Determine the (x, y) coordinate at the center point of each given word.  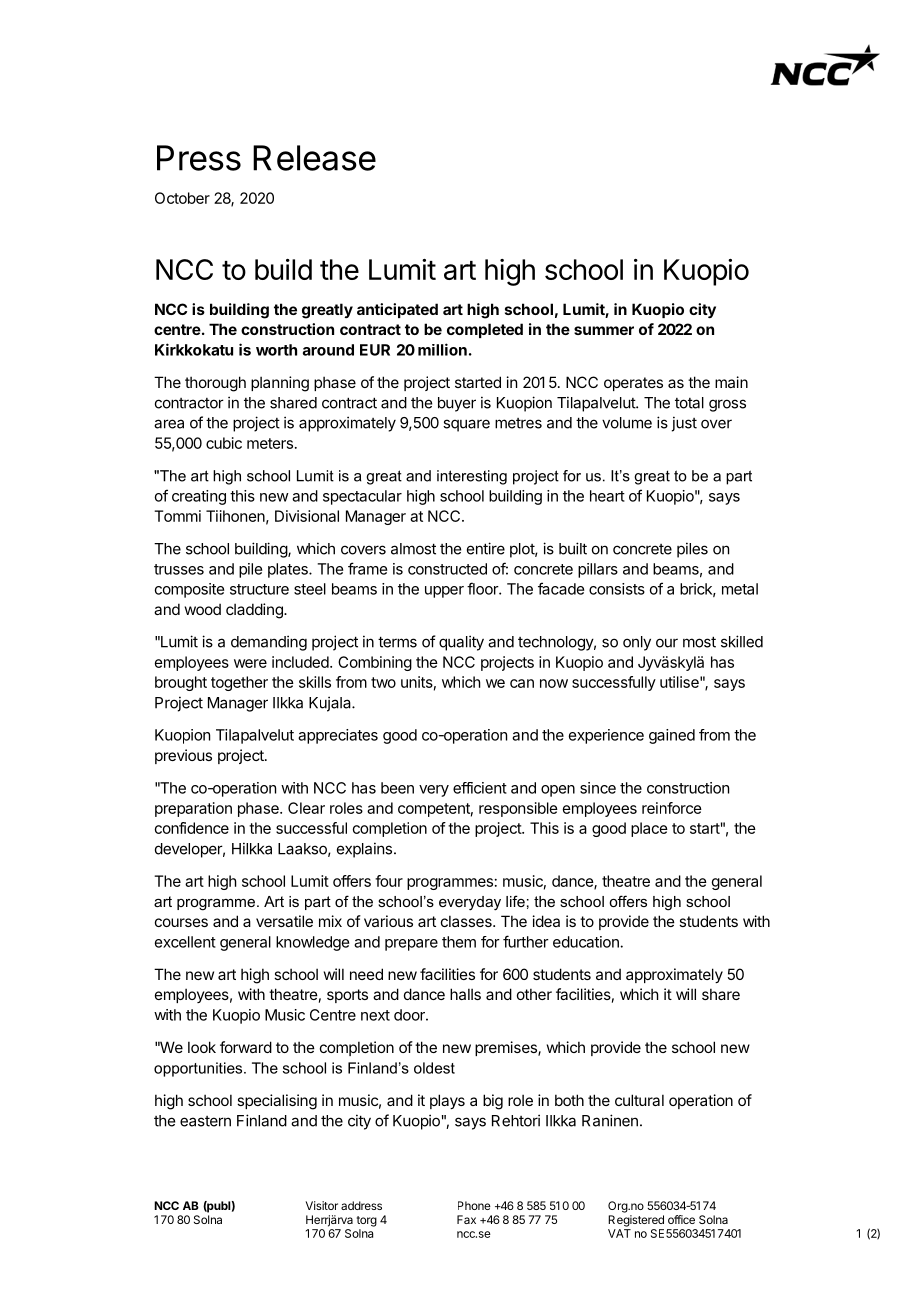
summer (604, 330)
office (681, 1219)
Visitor (321, 1205)
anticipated (397, 310)
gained (672, 736)
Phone (474, 1205)
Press (199, 158)
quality (461, 643)
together (239, 683)
